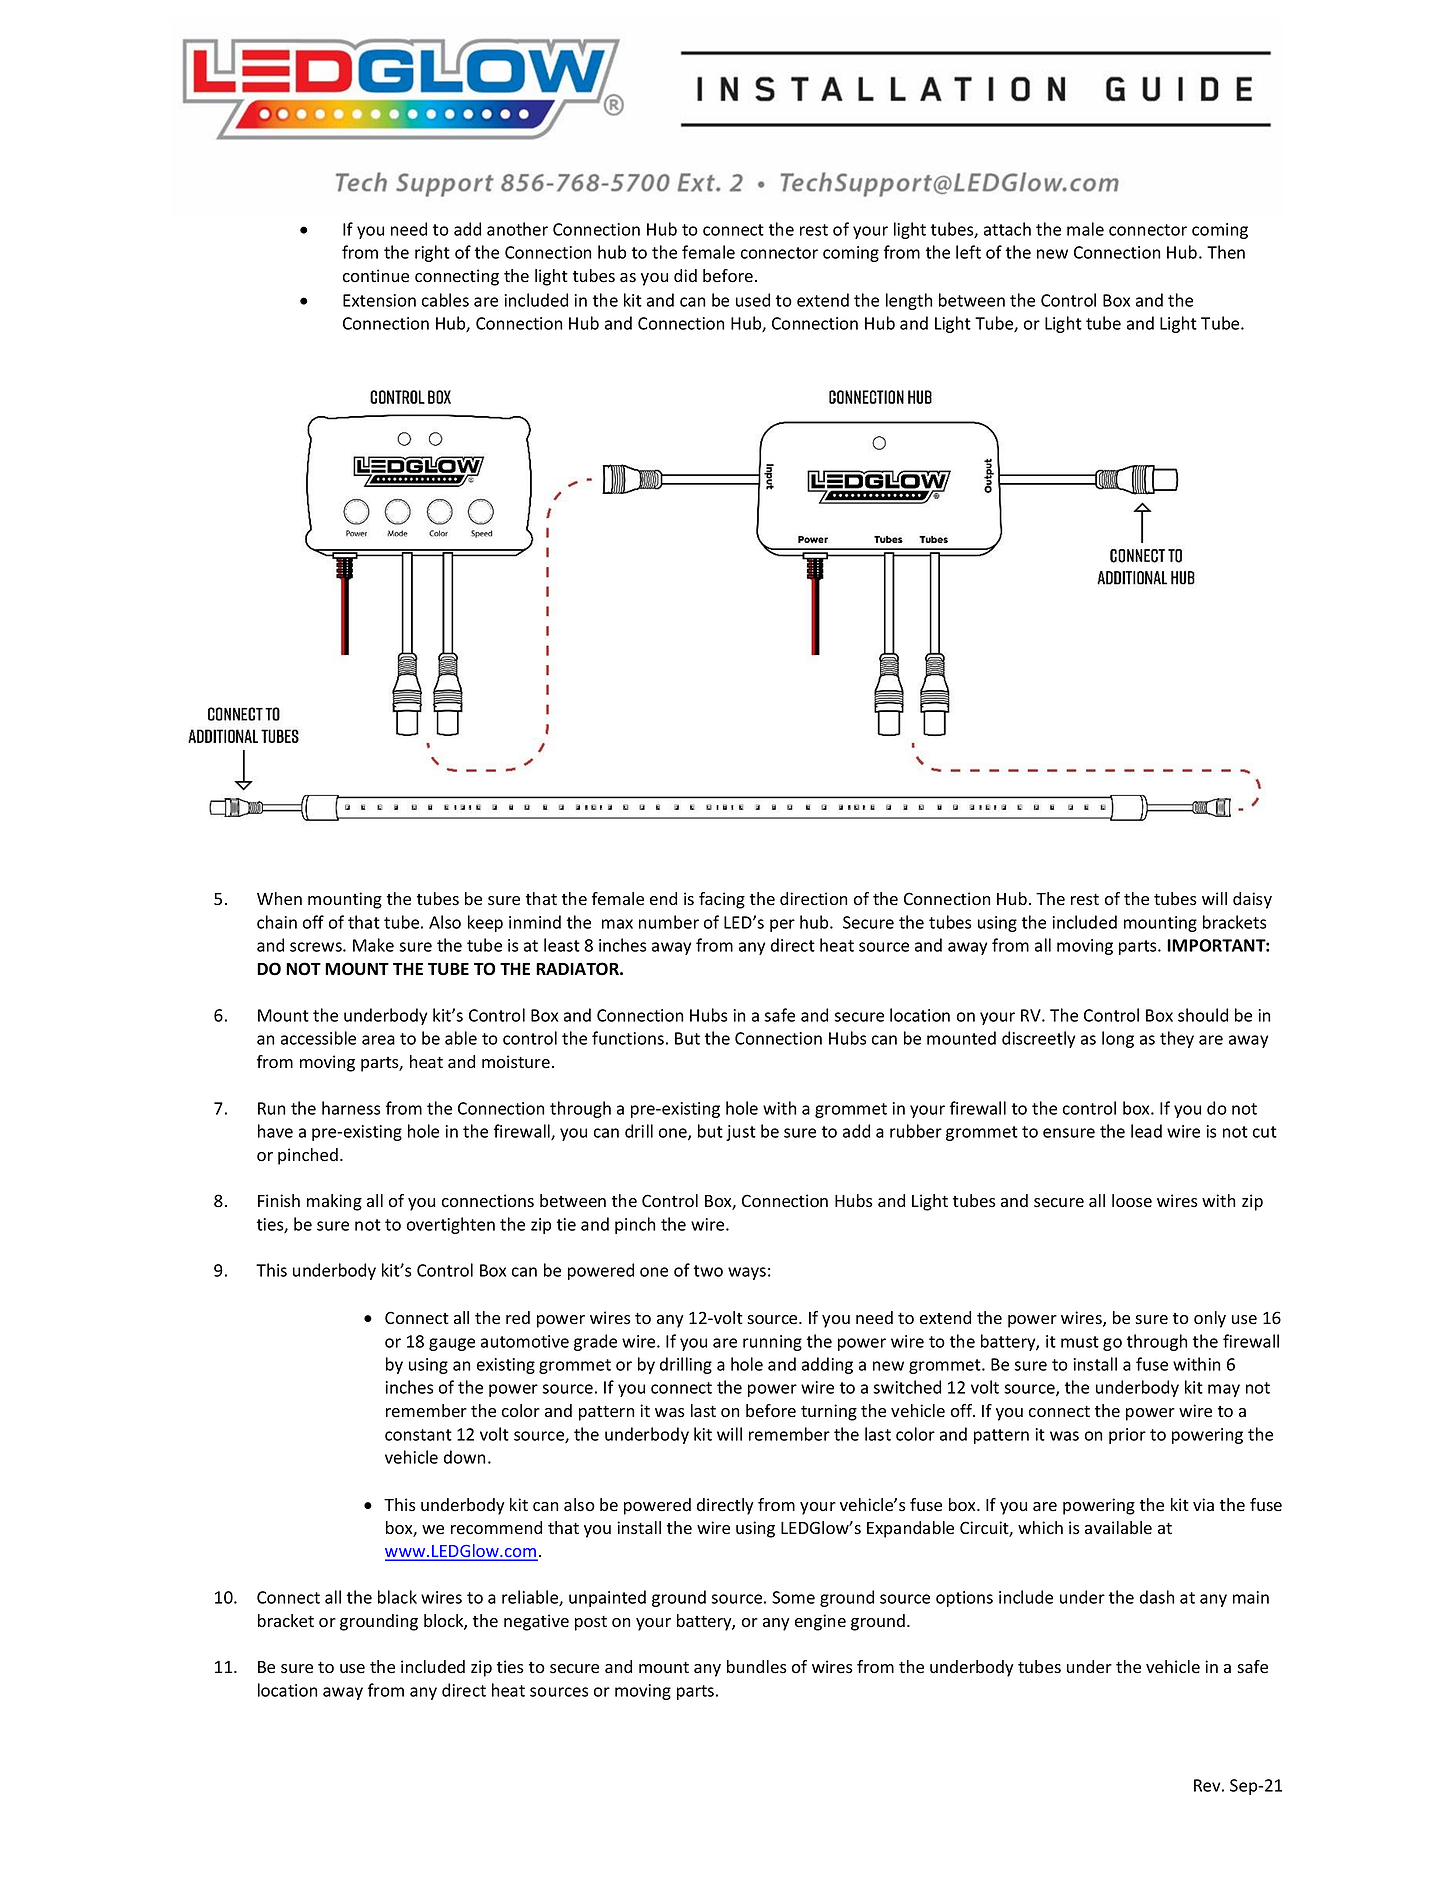 The width and height of the page is (1454, 1882). What do you see at coordinates (373, 945) in the page?
I see `Make` at bounding box center [373, 945].
